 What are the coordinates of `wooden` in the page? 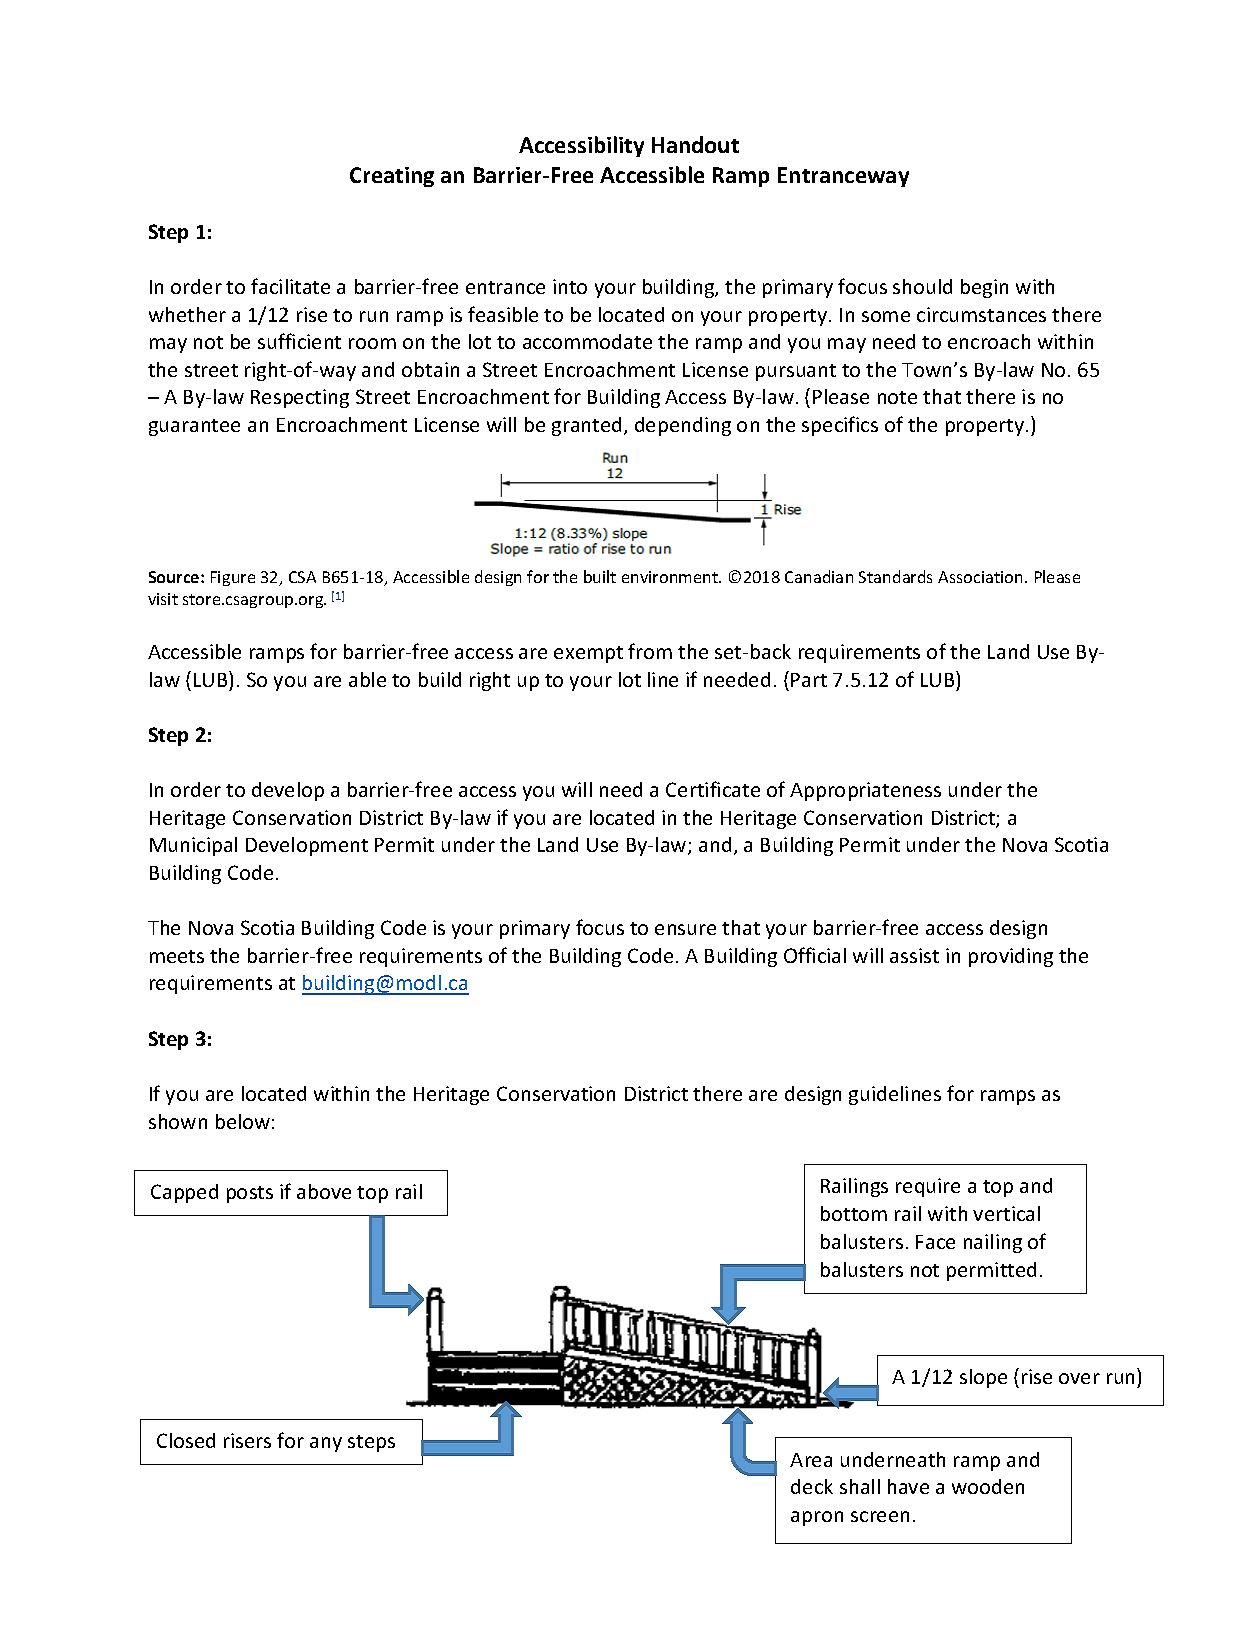 It's located at (988, 1486).
